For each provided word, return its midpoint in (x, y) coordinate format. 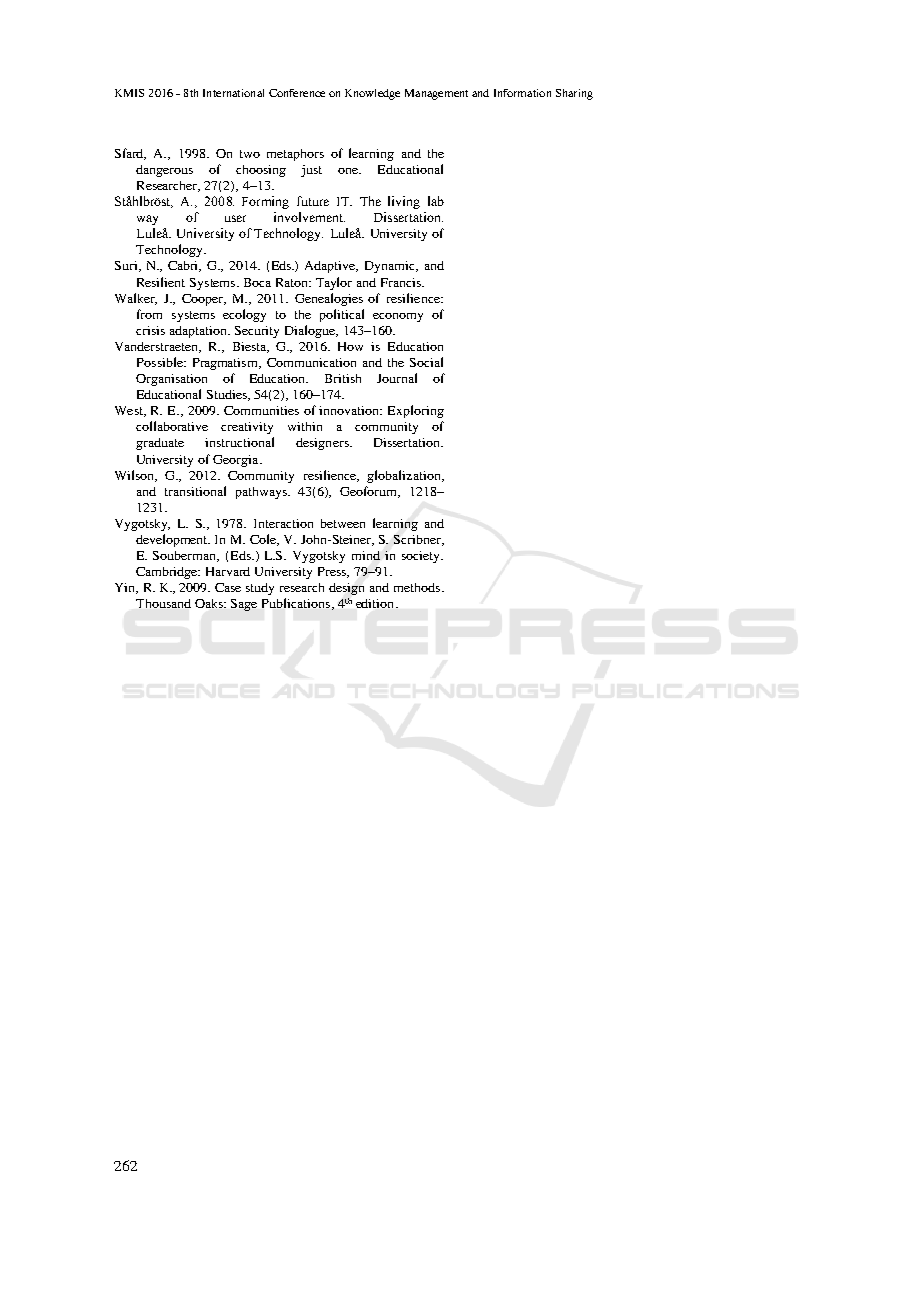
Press (333, 572)
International (233, 93)
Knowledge (372, 94)
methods (418, 587)
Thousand (163, 603)
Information (522, 93)
